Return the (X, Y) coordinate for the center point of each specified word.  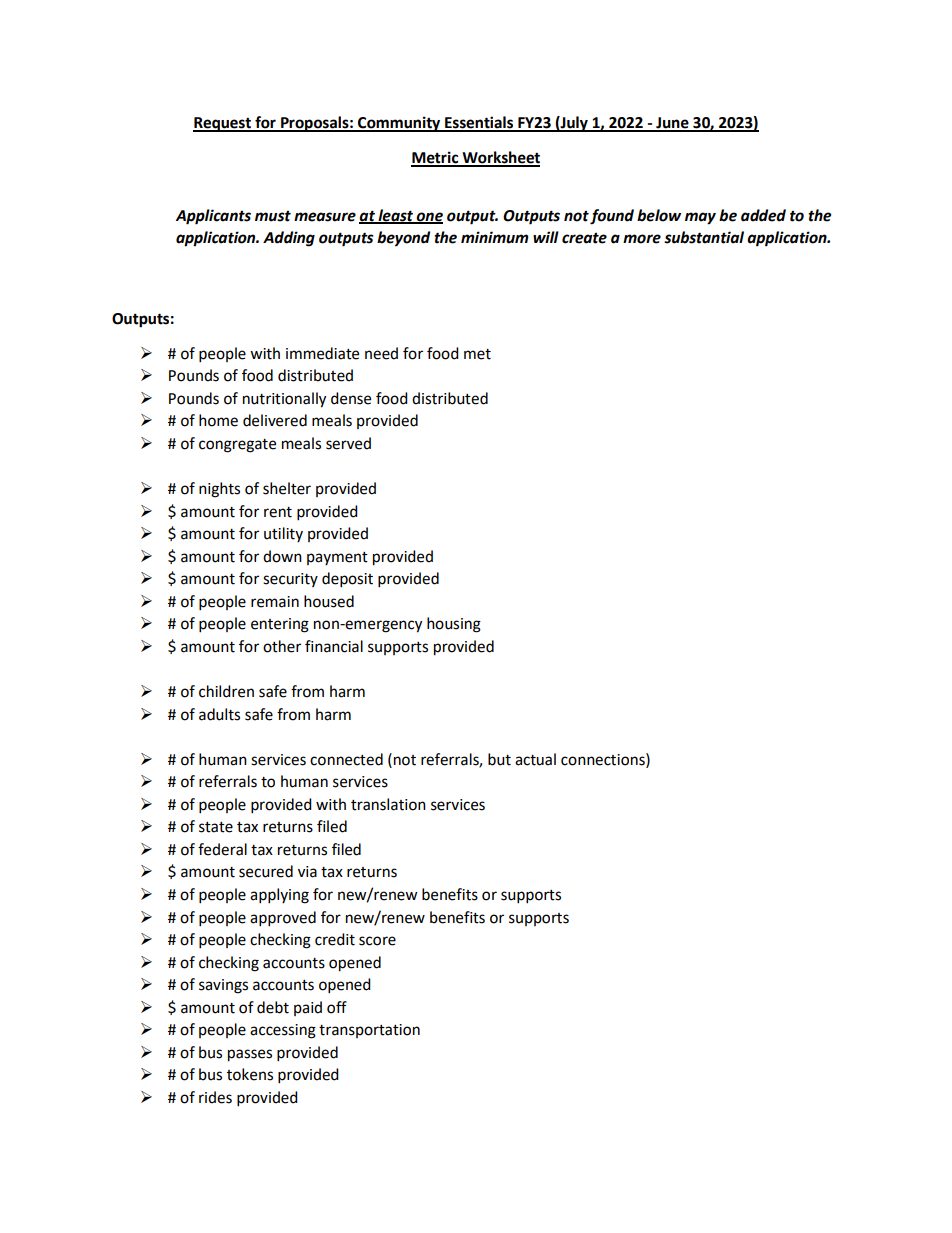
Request (223, 124)
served (348, 443)
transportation (369, 1031)
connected (346, 759)
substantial (704, 237)
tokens (250, 1074)
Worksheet (500, 158)
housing (454, 625)
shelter (287, 488)
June (672, 124)
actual (535, 759)
